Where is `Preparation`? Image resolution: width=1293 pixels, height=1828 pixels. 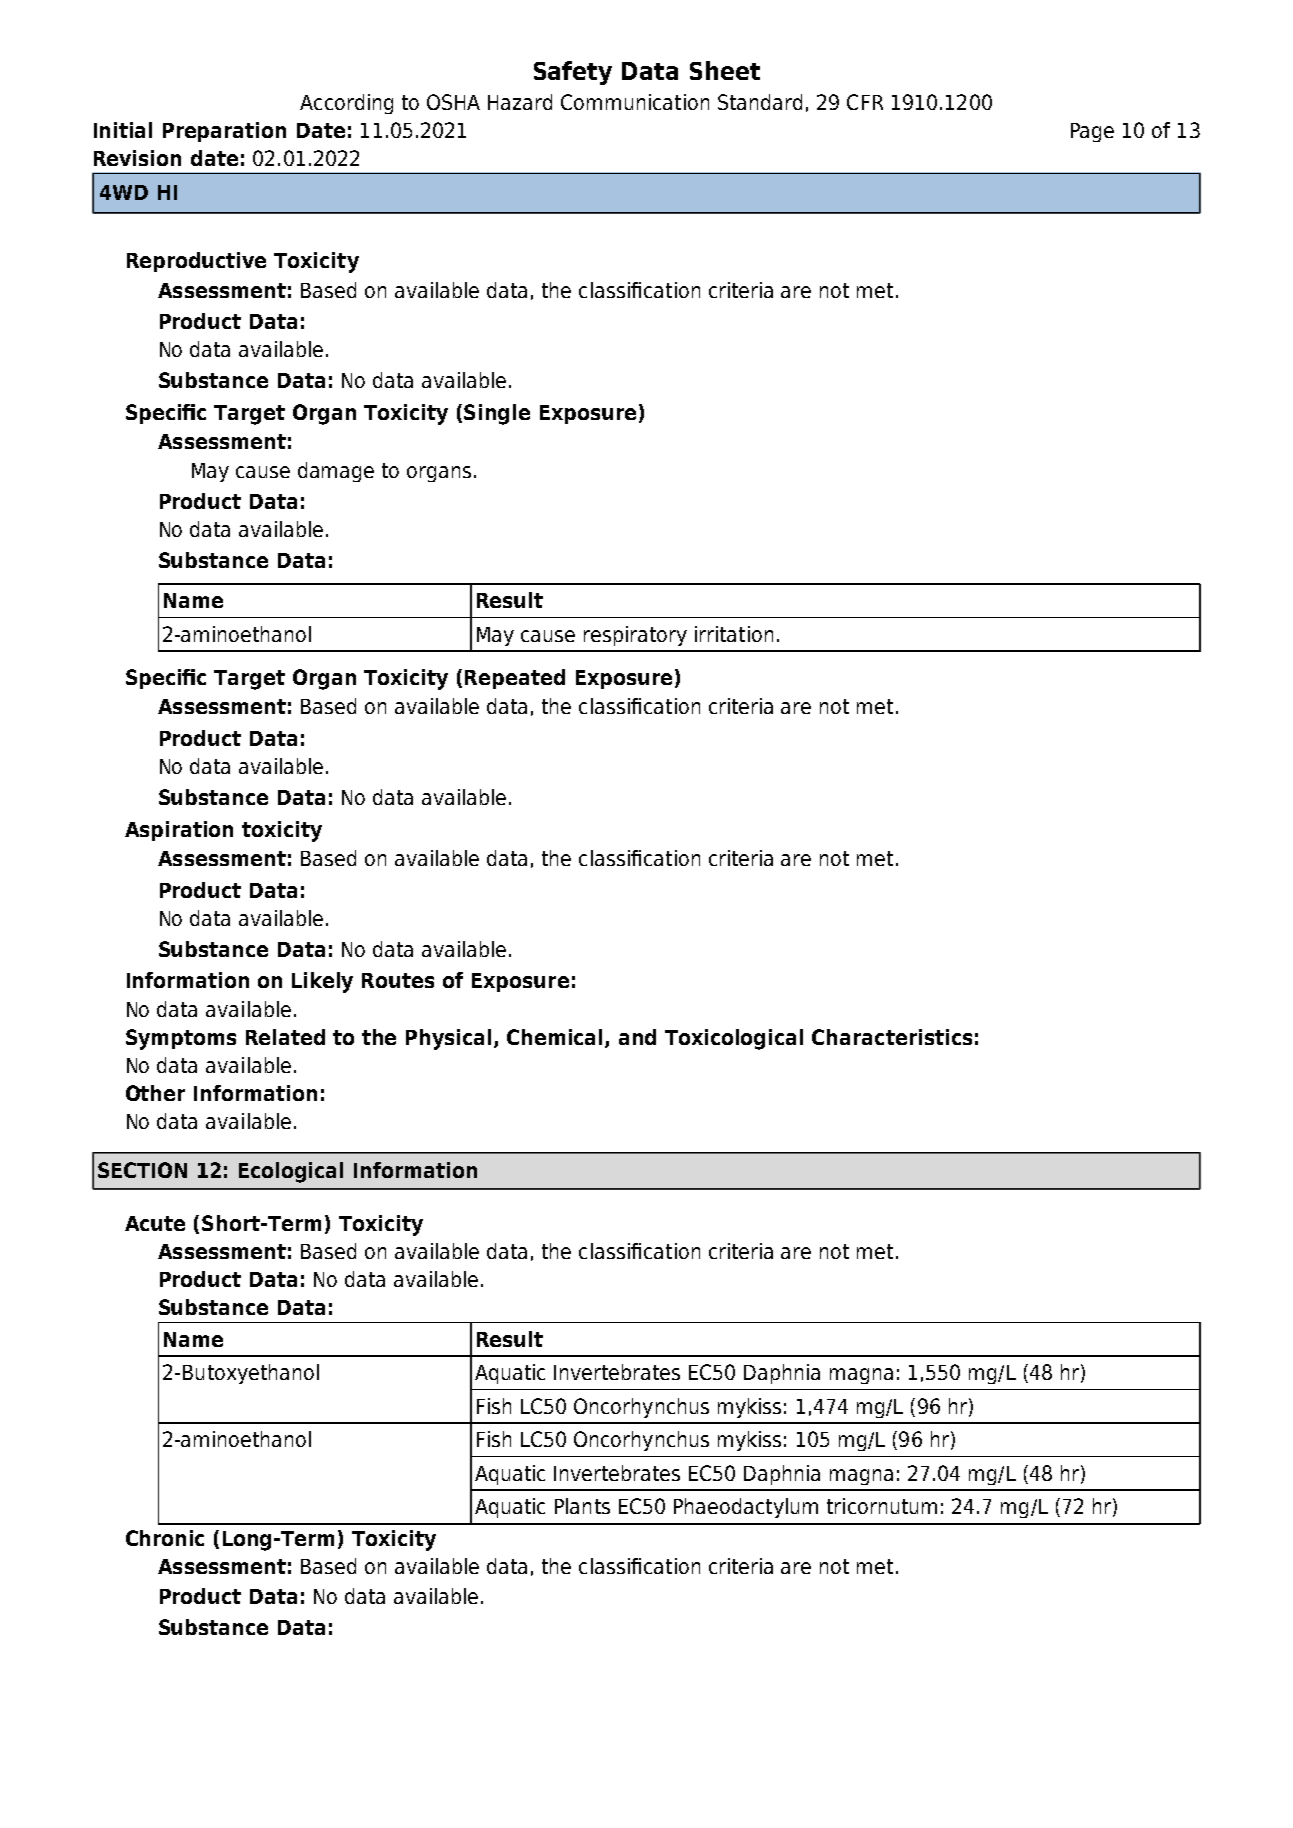 Preparation is located at coordinates (224, 132).
